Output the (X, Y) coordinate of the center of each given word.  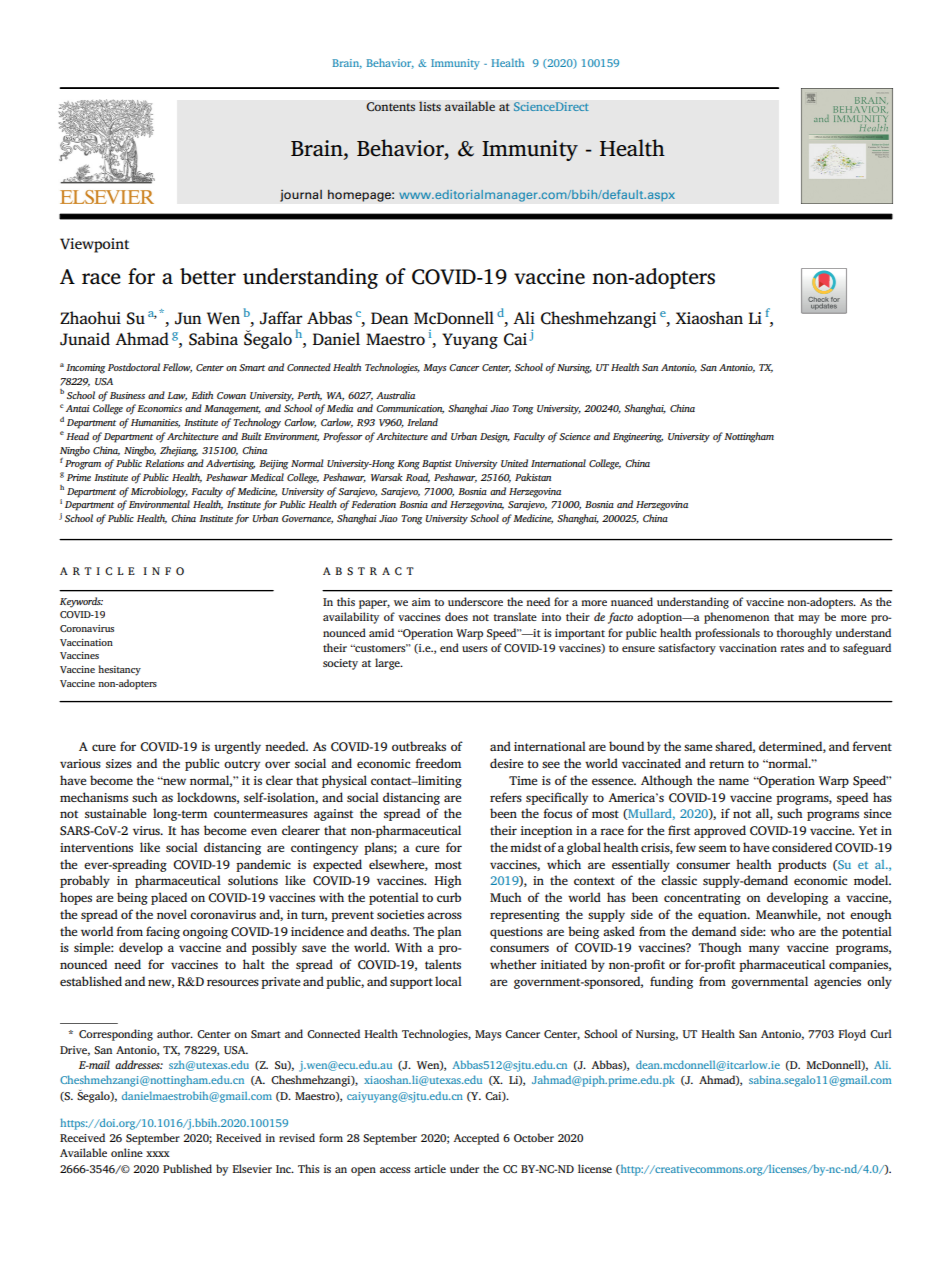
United (514, 463)
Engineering (638, 438)
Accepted (476, 1139)
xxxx (158, 1154)
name (734, 781)
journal (301, 195)
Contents (390, 107)
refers (506, 797)
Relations (164, 463)
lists (430, 106)
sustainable (115, 813)
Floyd (852, 1035)
